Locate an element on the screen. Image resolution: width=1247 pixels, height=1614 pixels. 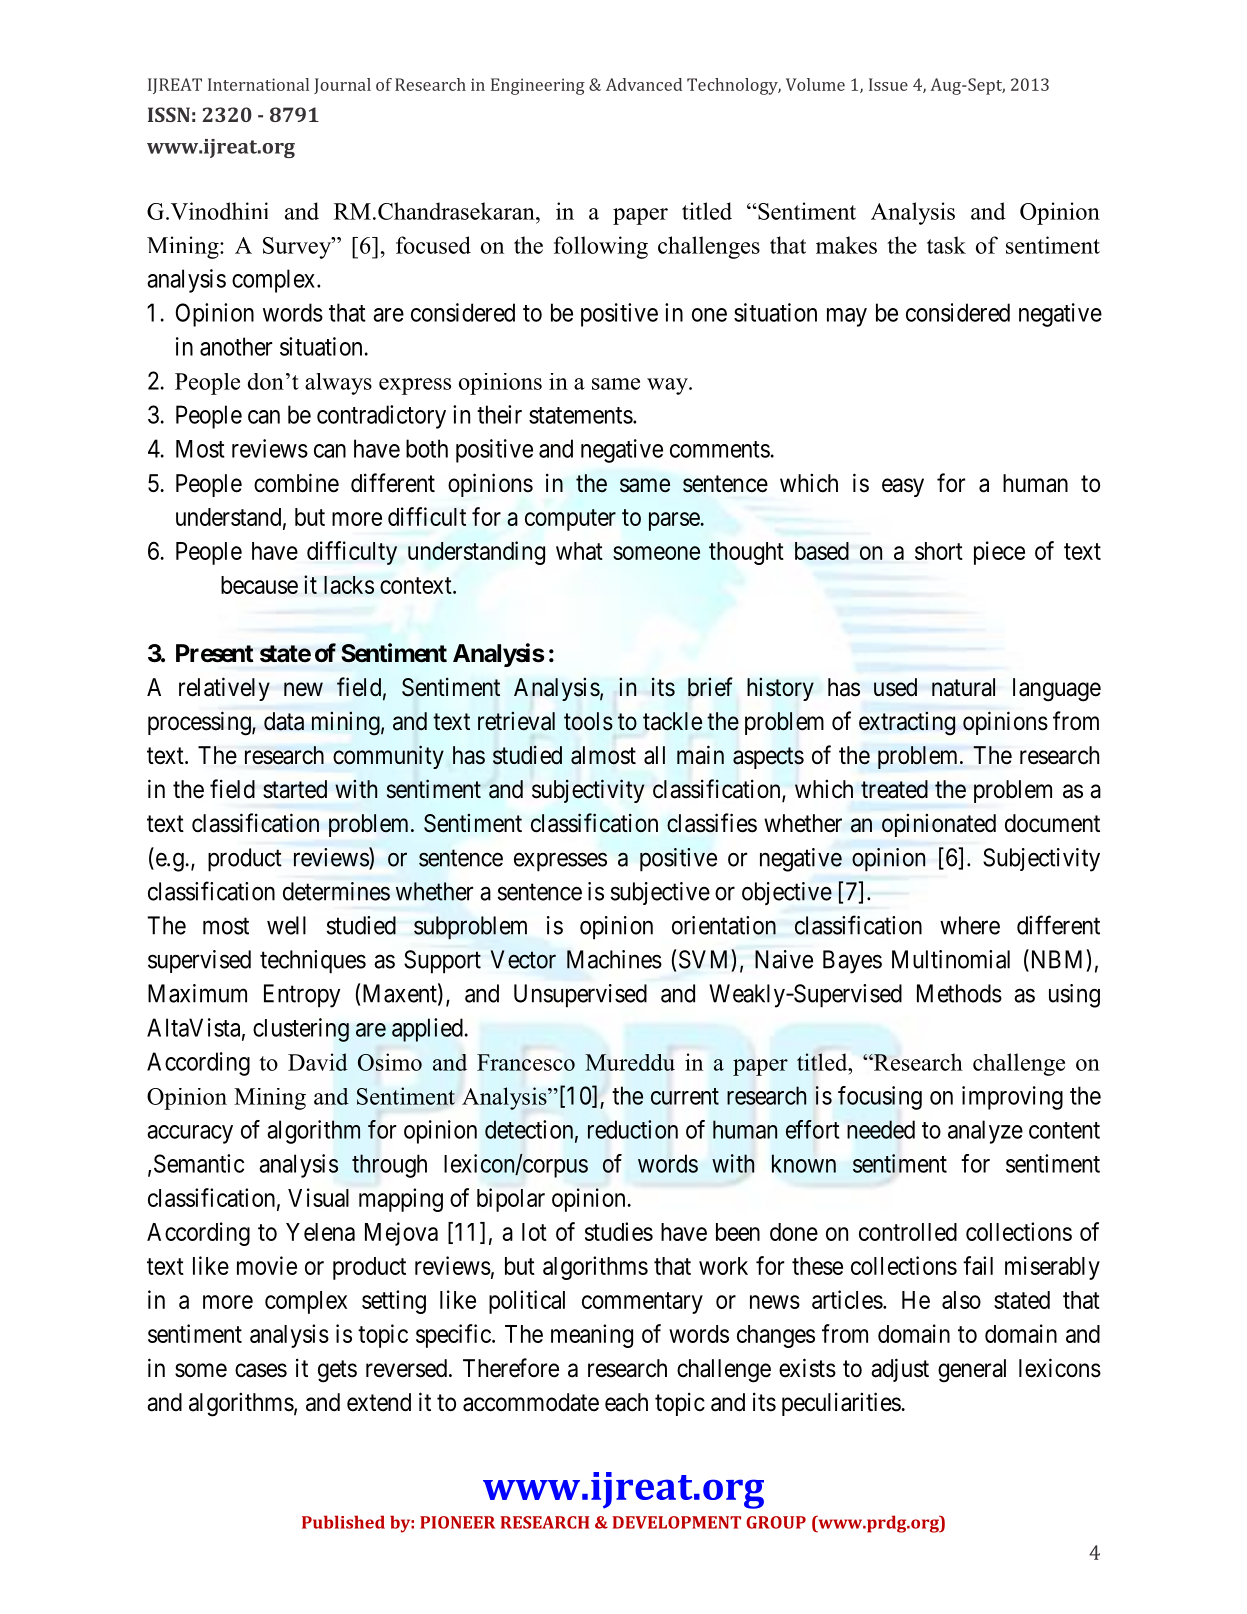
what is located at coordinates (579, 551).
